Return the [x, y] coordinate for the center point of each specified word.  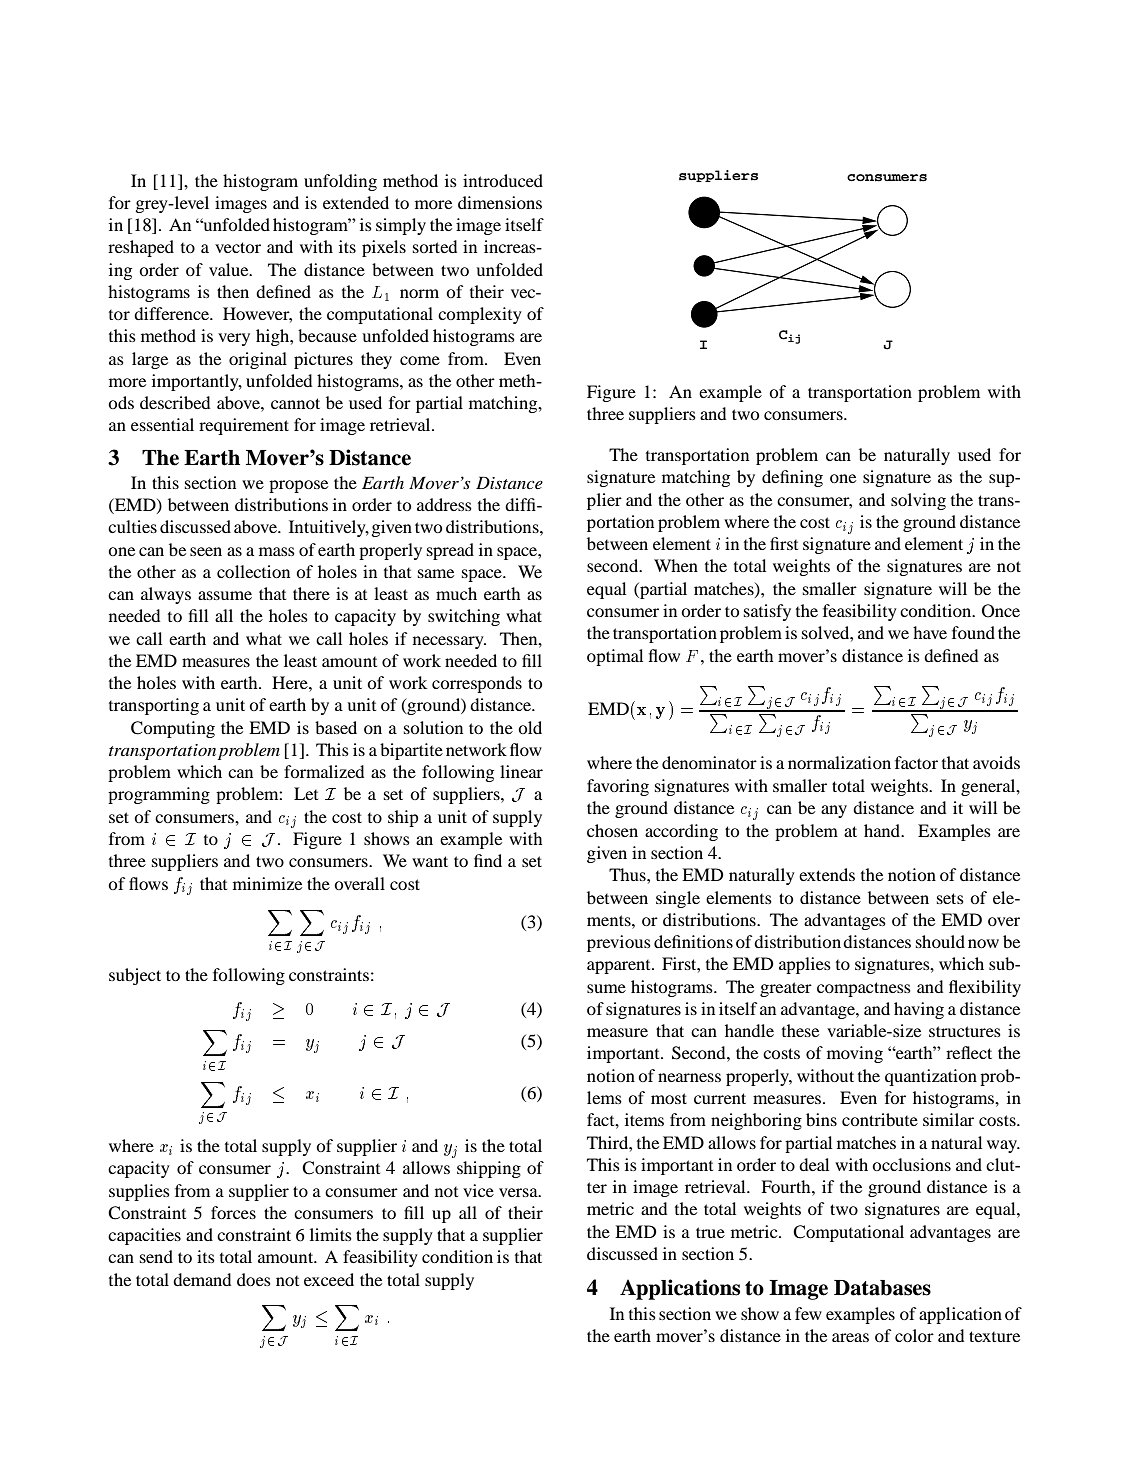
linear [521, 771]
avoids [996, 762]
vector [238, 247]
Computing [173, 729]
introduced [503, 180]
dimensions [500, 202]
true [710, 1232]
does [254, 1279]
